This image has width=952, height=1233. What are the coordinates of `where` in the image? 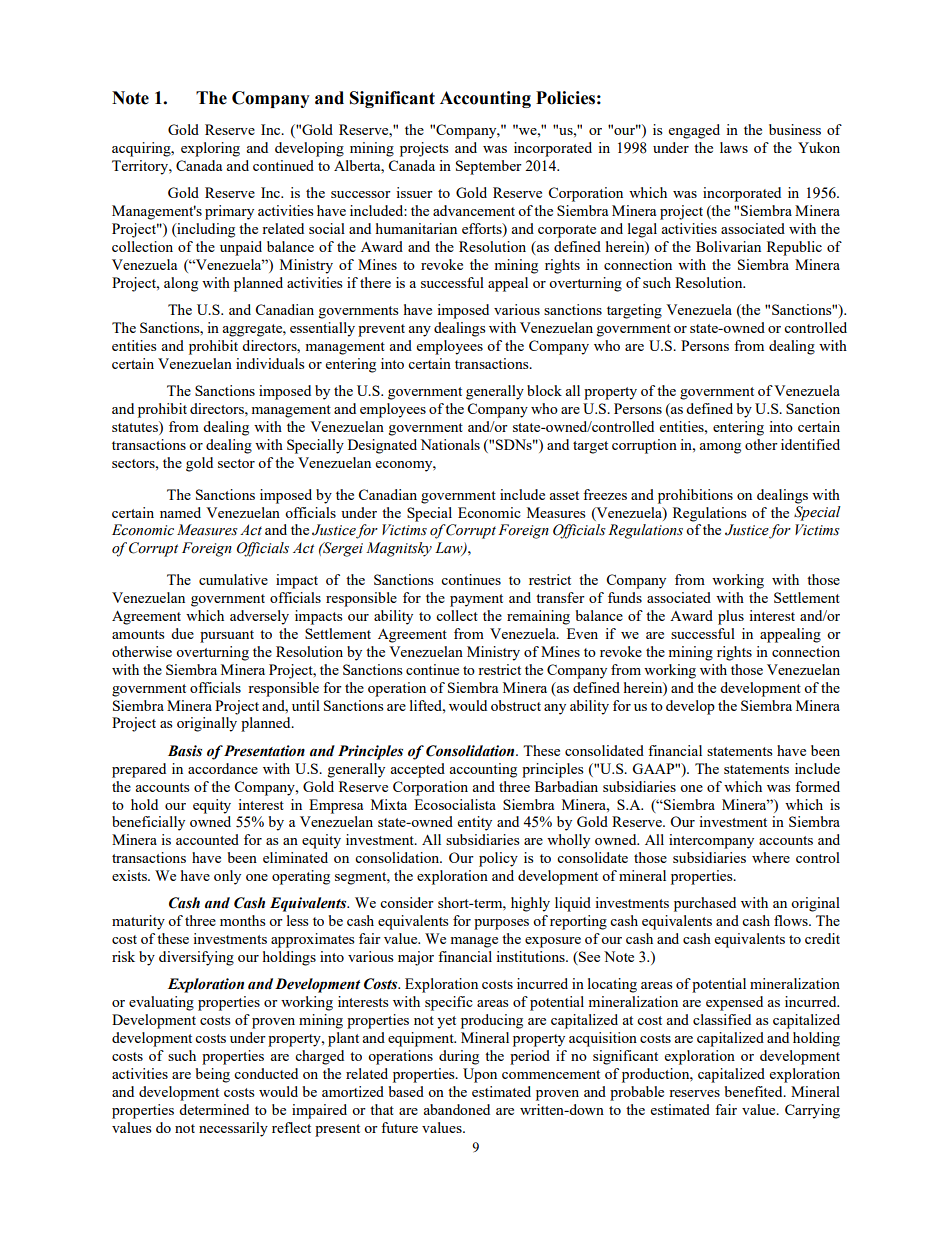 It's located at (771, 857).
